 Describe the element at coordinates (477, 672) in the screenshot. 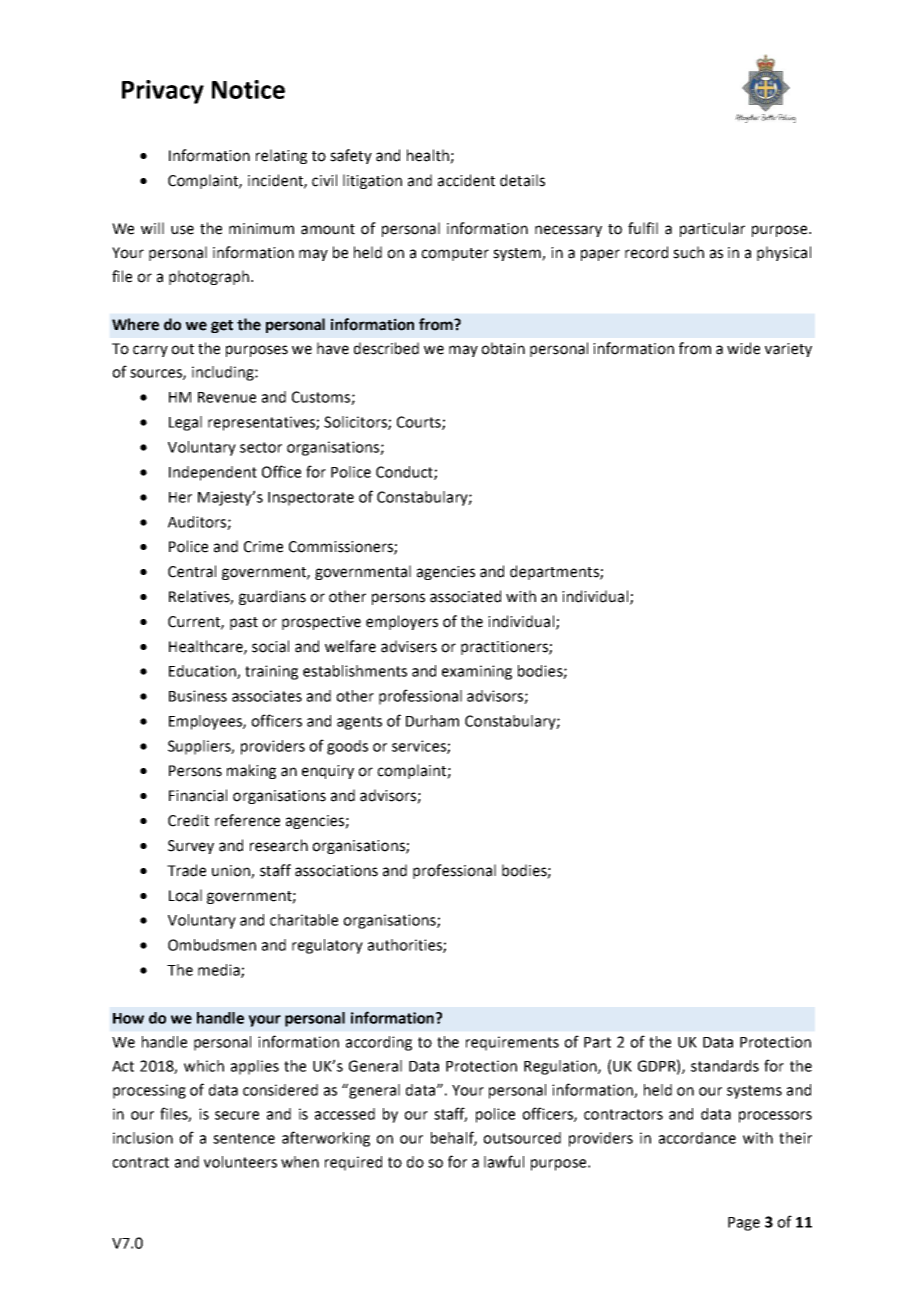

I see `examining` at that location.
